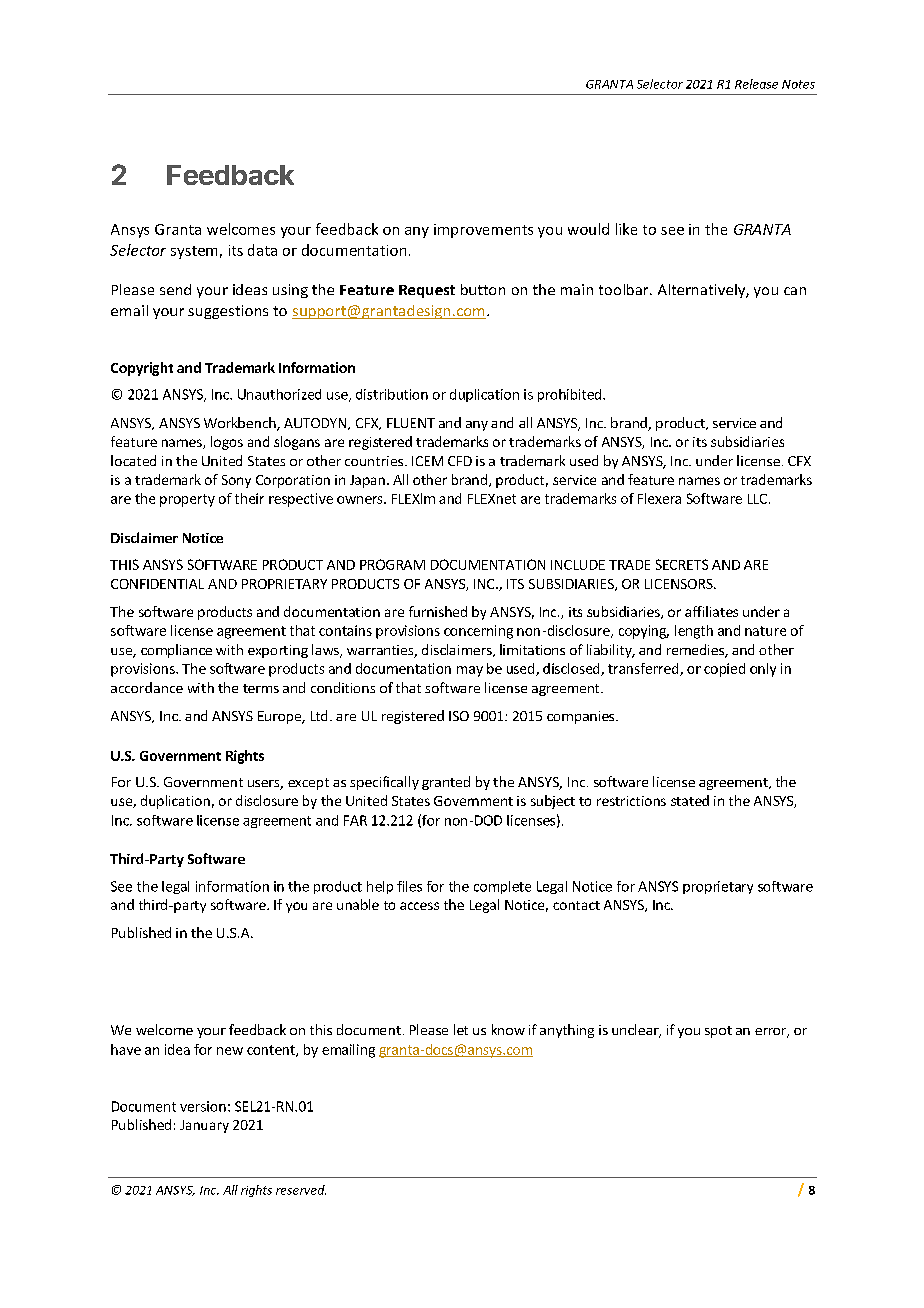 The height and width of the screenshot is (1308, 924). Describe the element at coordinates (204, 1126) in the screenshot. I see `January` at that location.
